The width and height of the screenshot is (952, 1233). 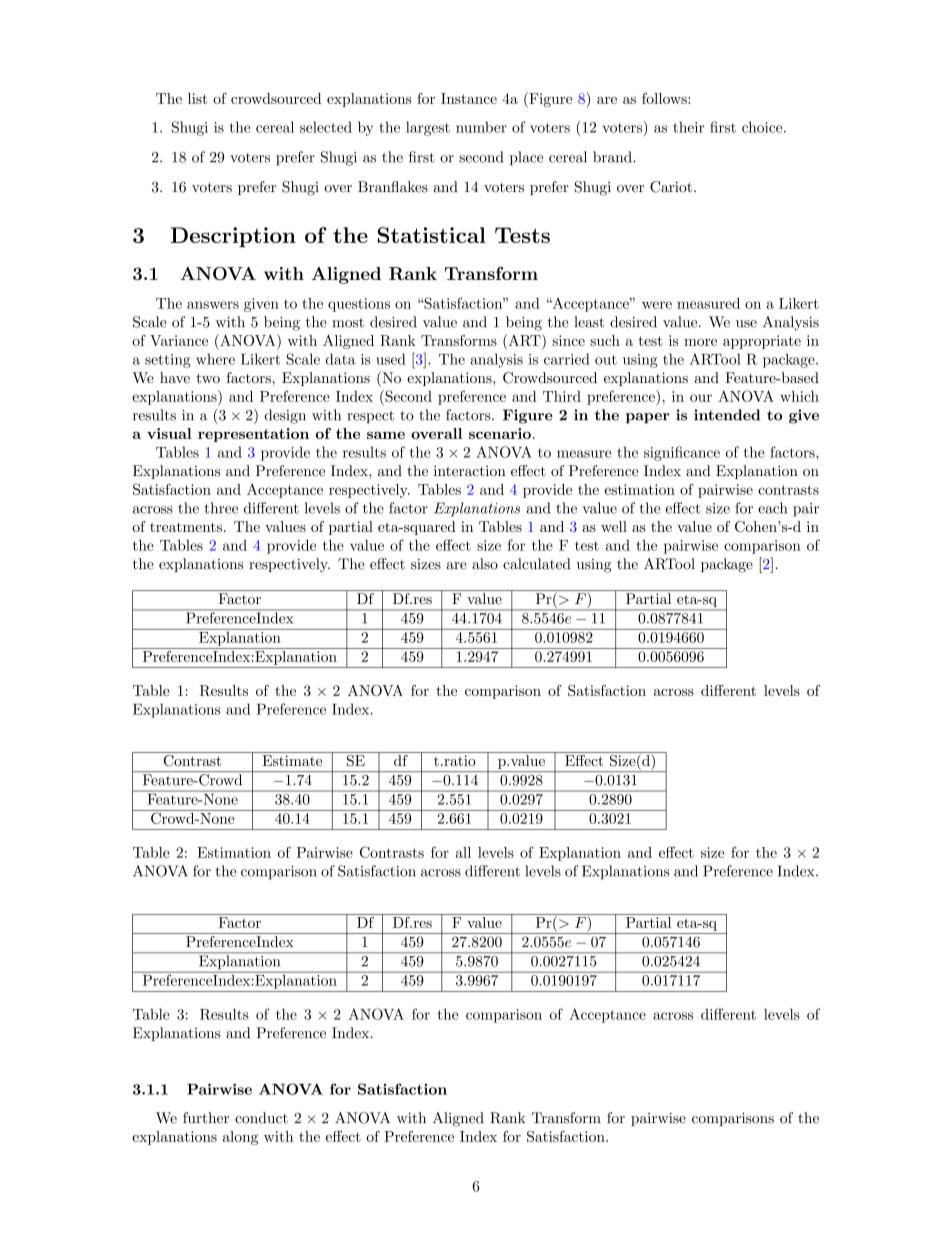 What do you see at coordinates (215, 359) in the screenshot?
I see `where` at bounding box center [215, 359].
